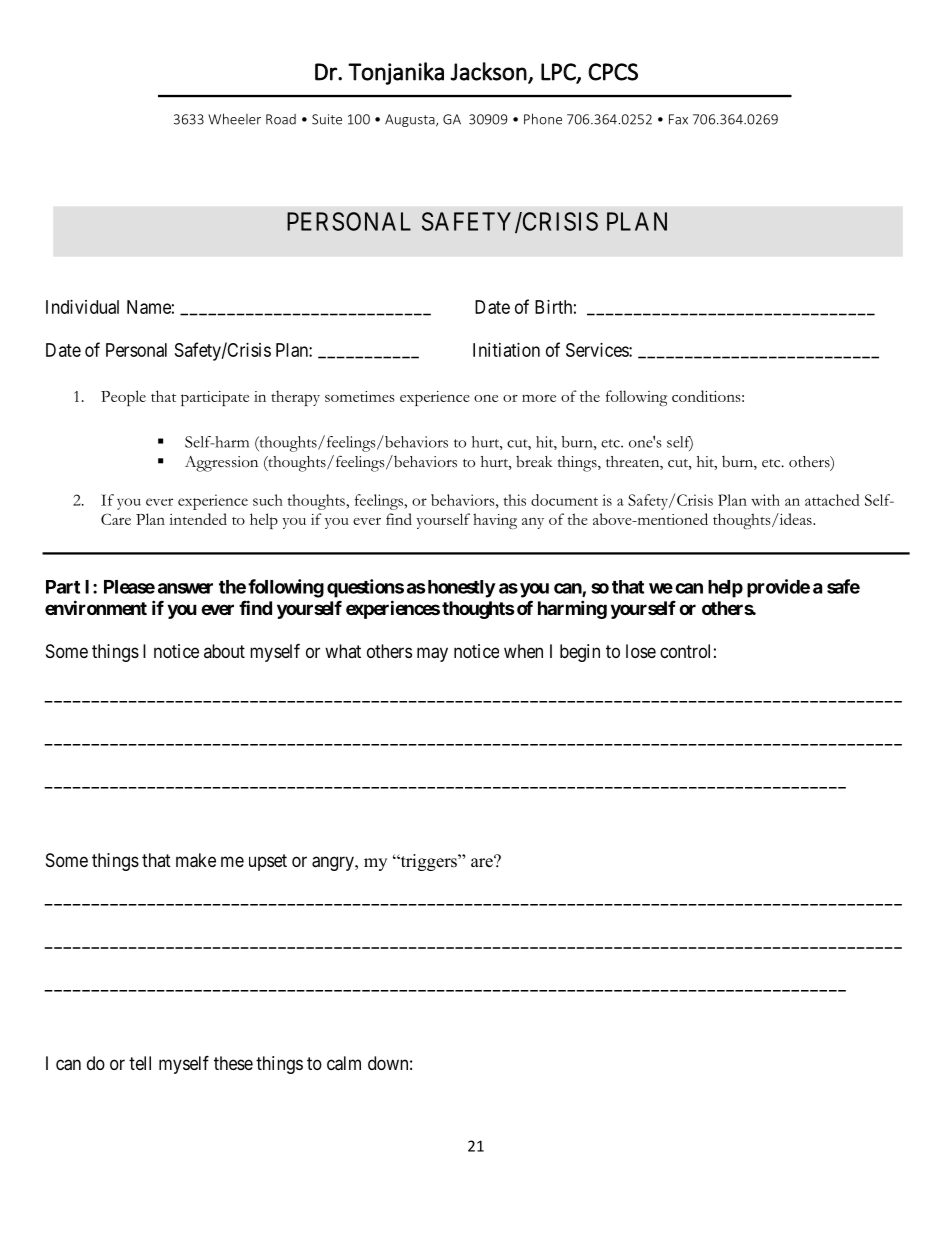  What do you see at coordinates (641, 651) in the document?
I see `lose` at bounding box center [641, 651].
